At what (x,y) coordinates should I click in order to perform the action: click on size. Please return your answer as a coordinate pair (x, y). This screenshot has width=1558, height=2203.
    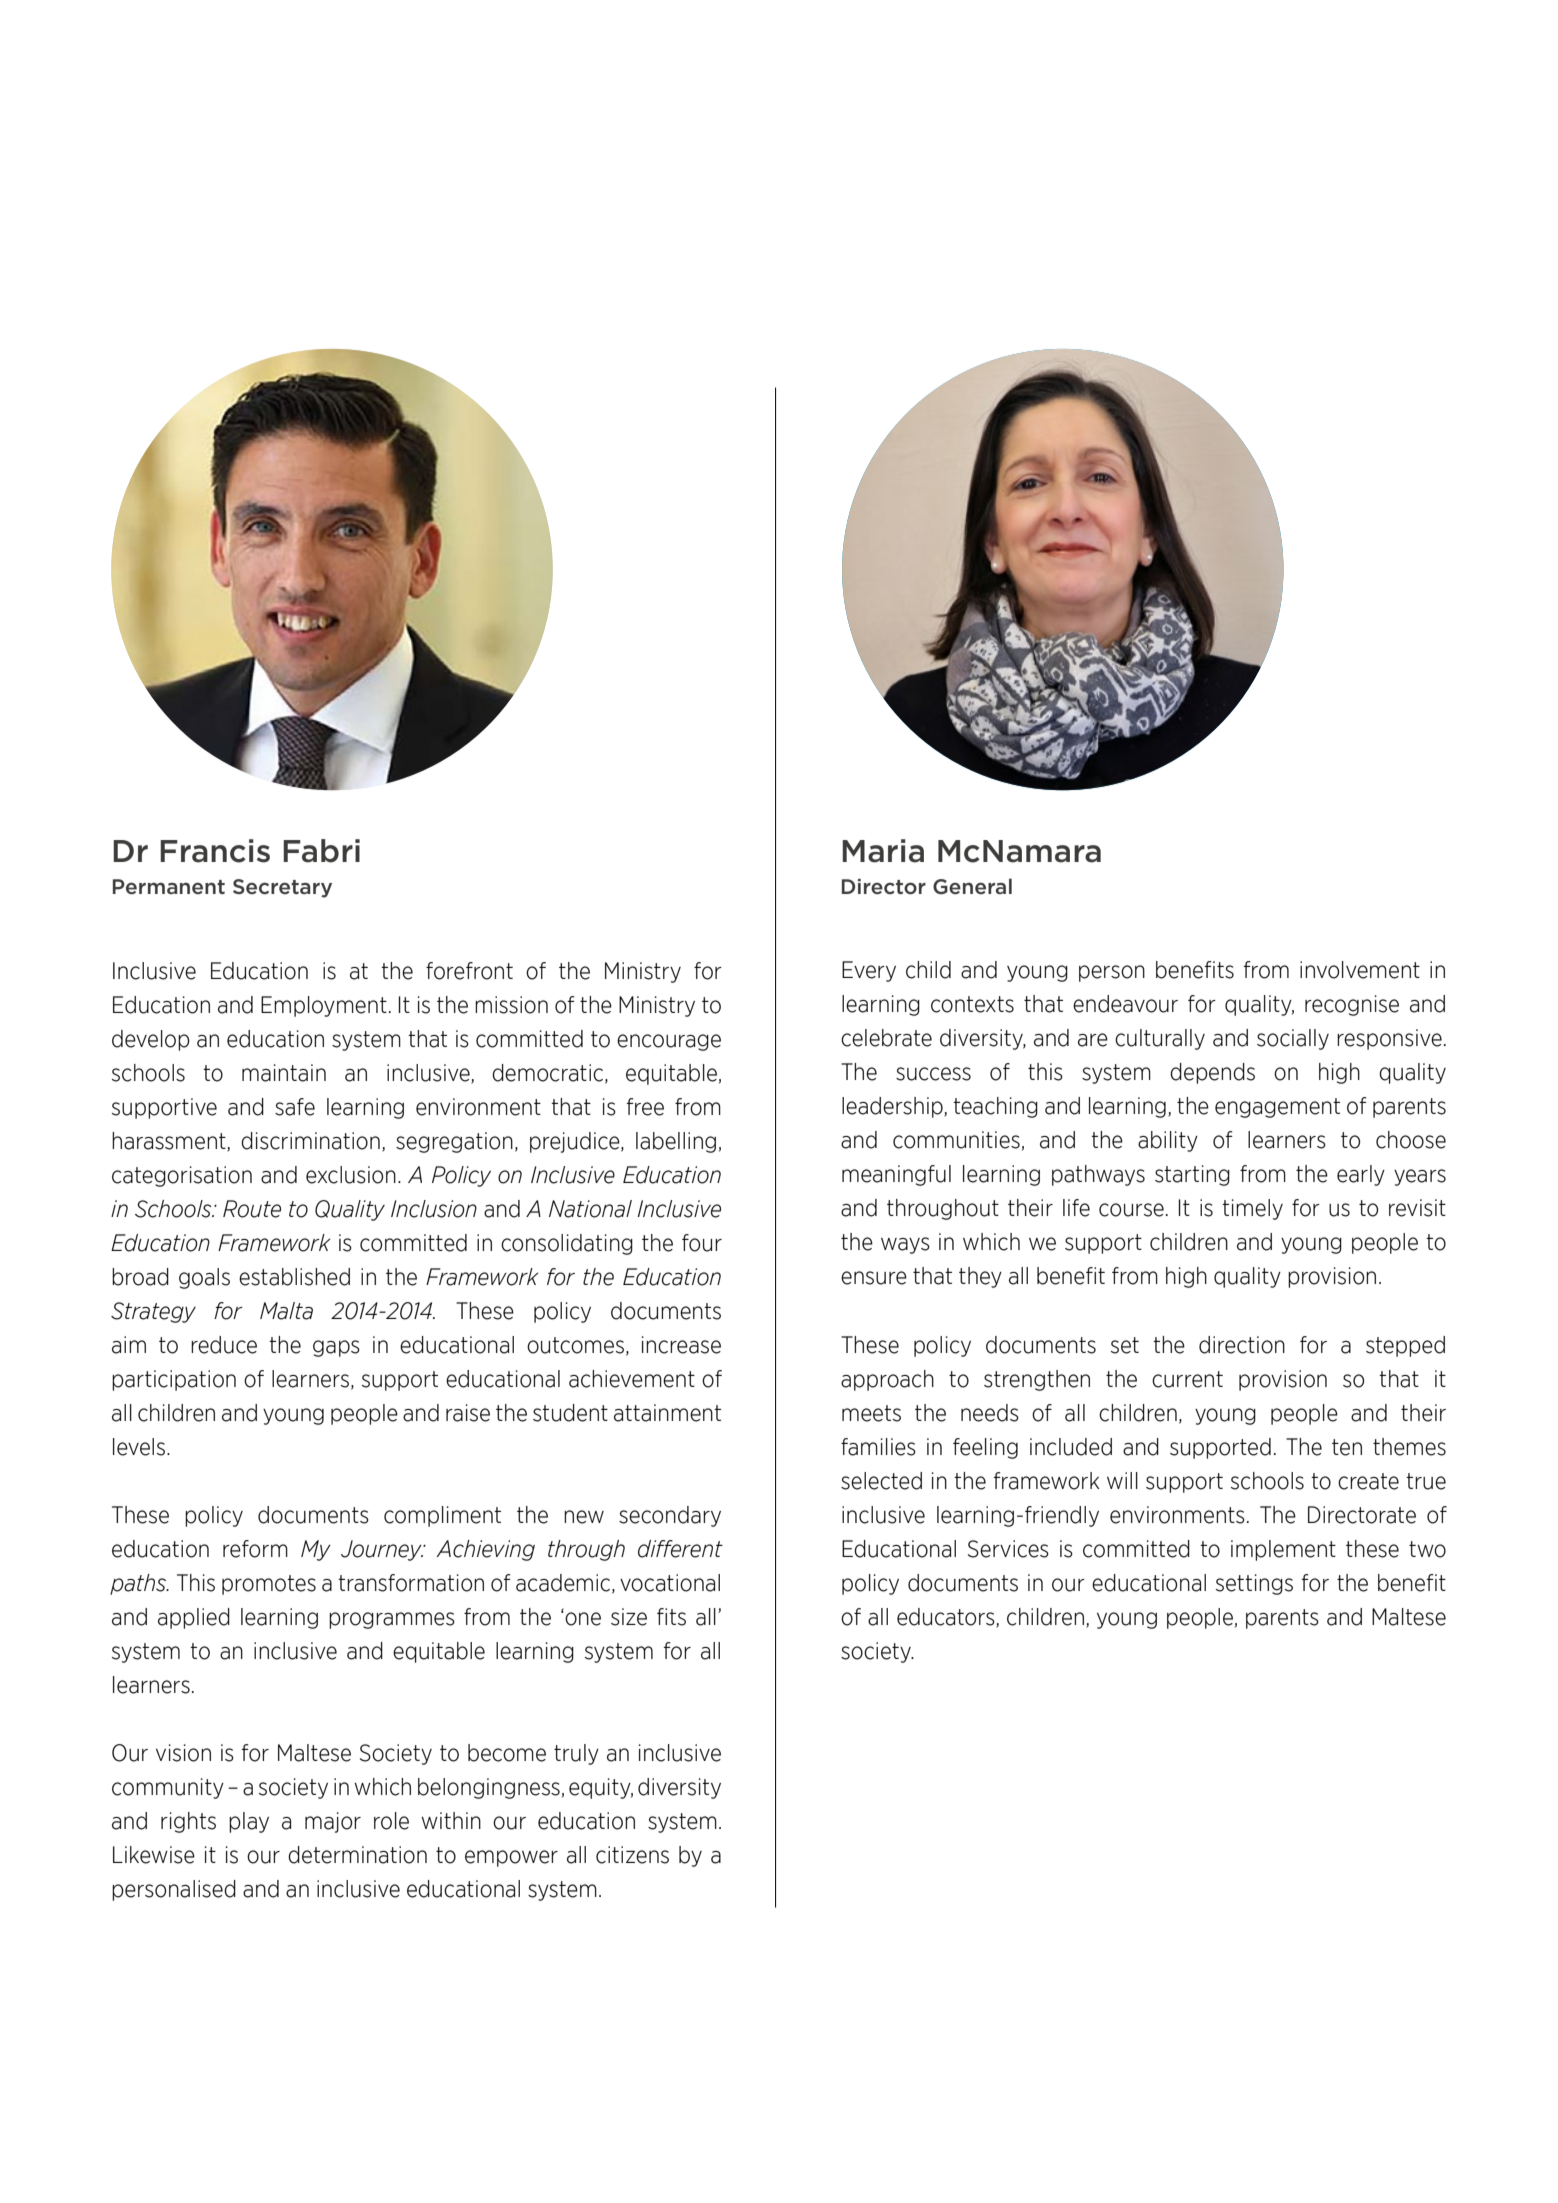
    Looking at the image, I should click on (629, 1617).
